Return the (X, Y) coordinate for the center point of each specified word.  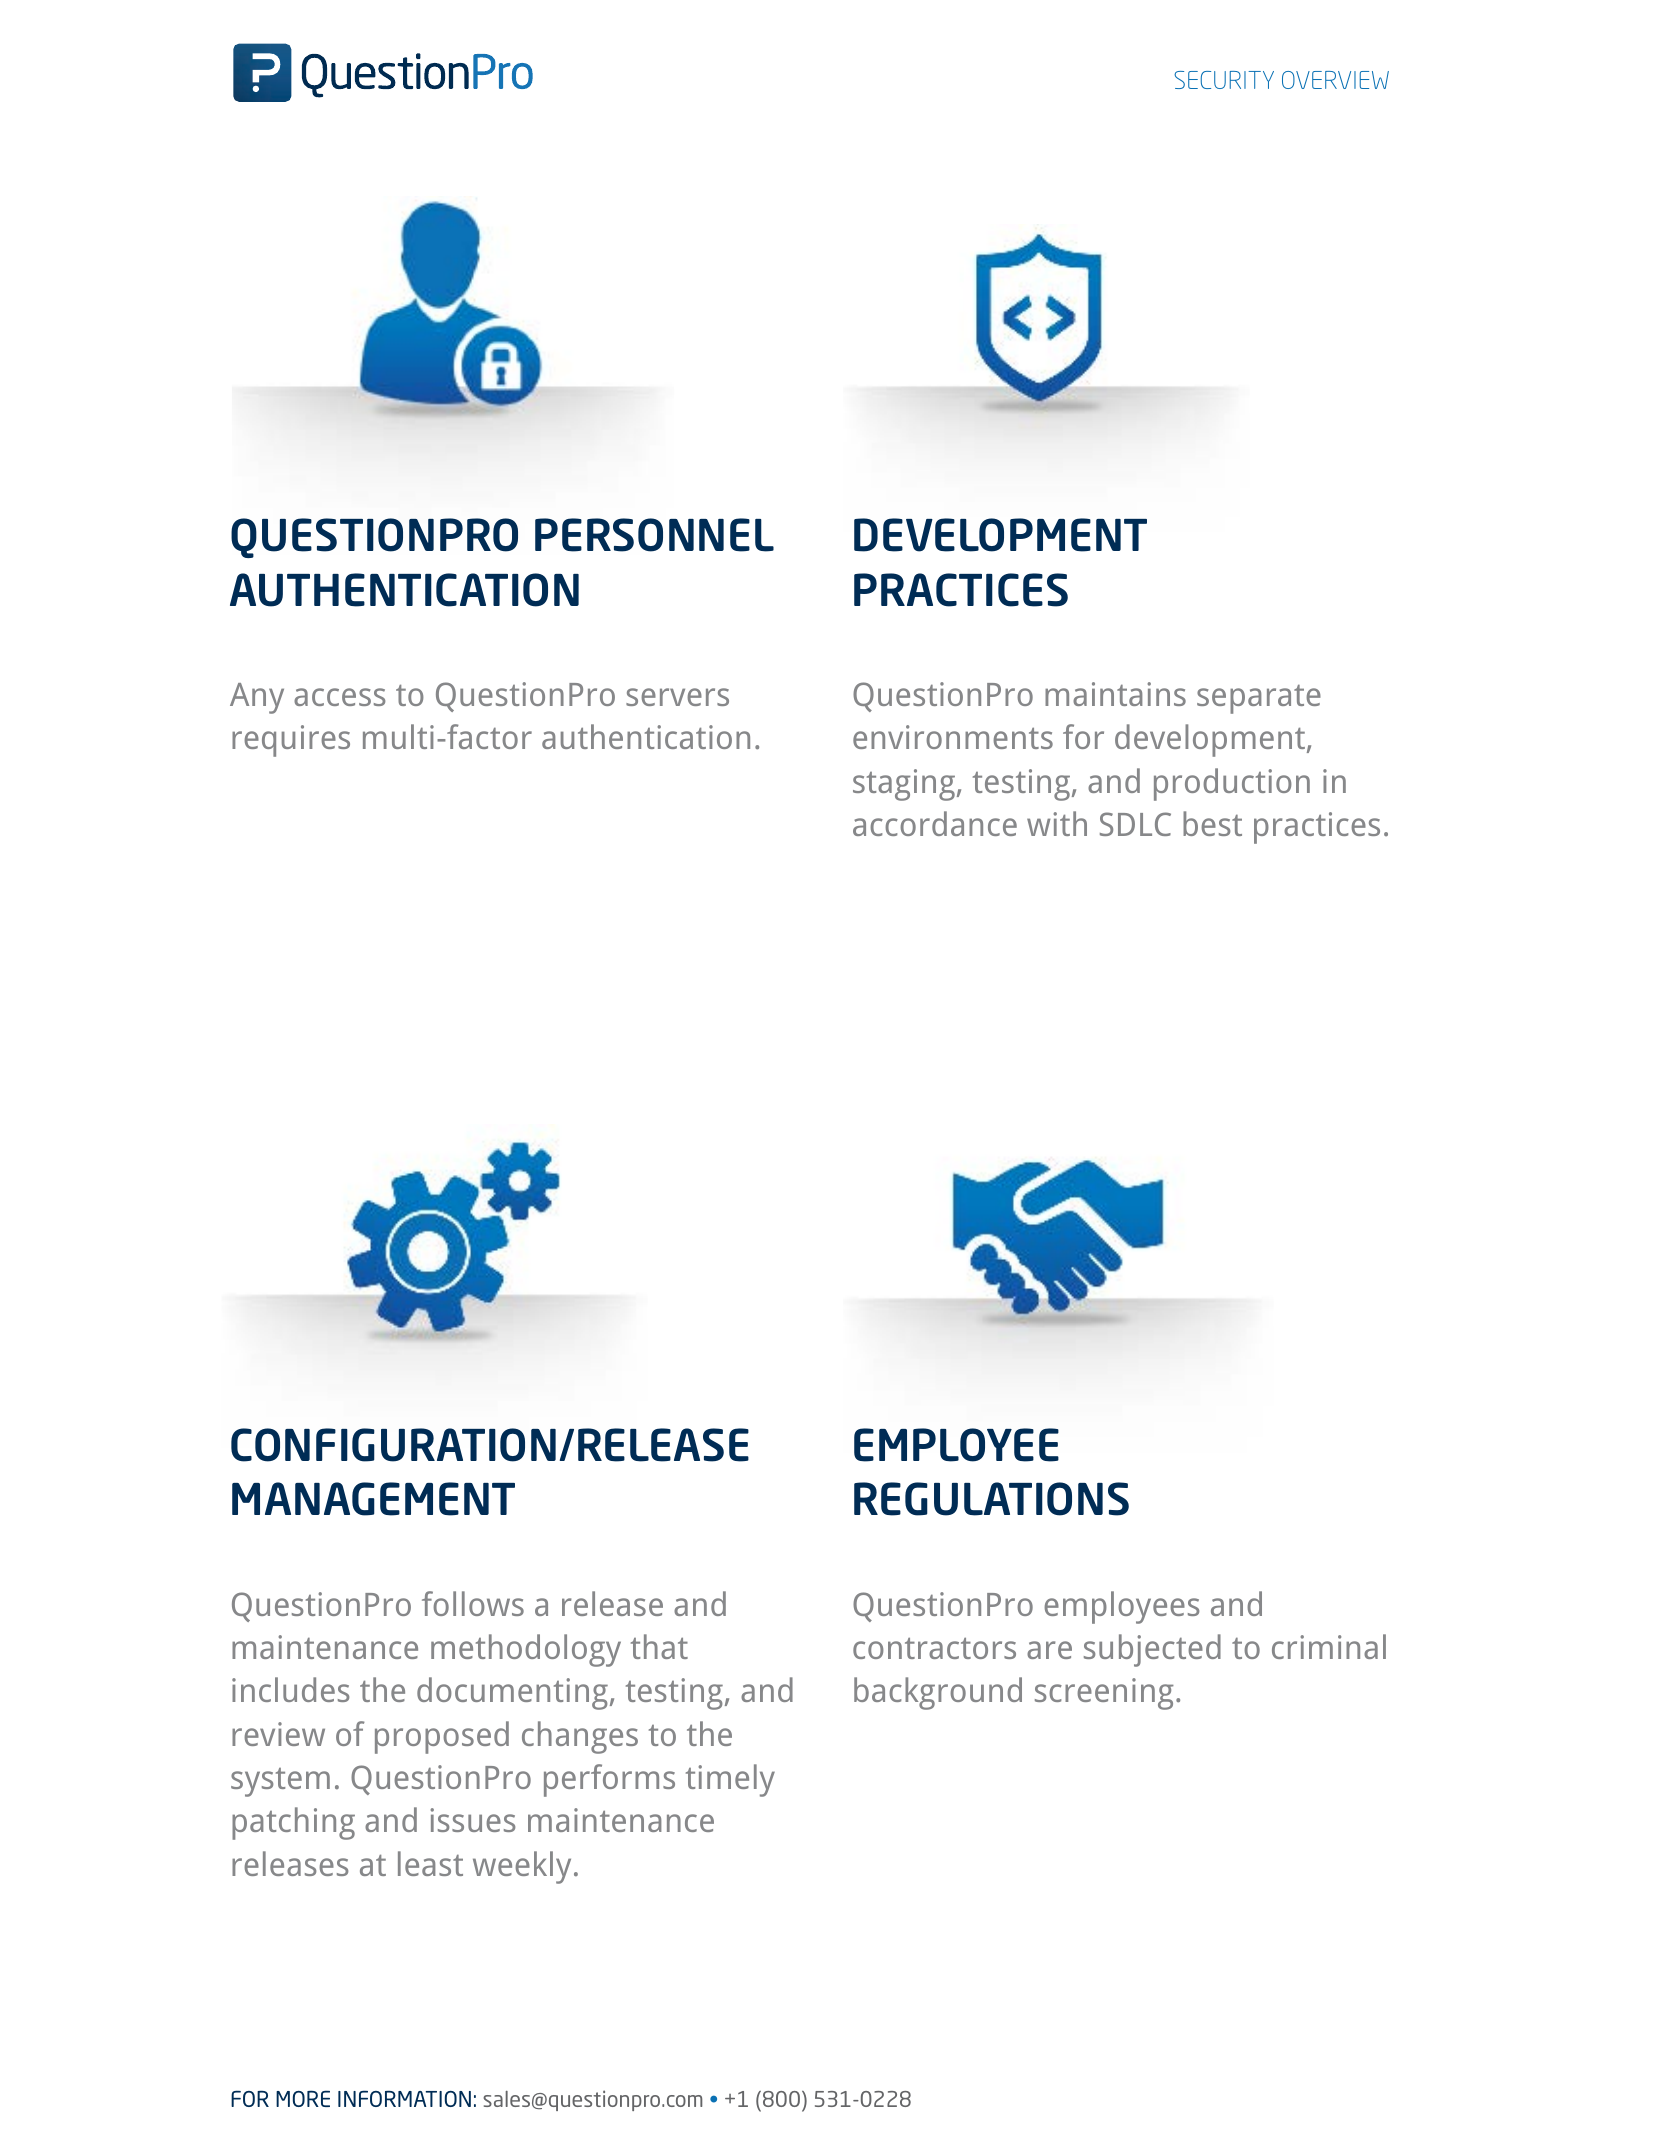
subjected (1152, 1650)
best (1212, 823)
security (1224, 80)
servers (677, 697)
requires (291, 741)
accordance (935, 823)
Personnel (654, 535)
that (659, 1646)
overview (1335, 80)
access (339, 697)
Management (373, 1499)
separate (1259, 699)
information (404, 2098)
